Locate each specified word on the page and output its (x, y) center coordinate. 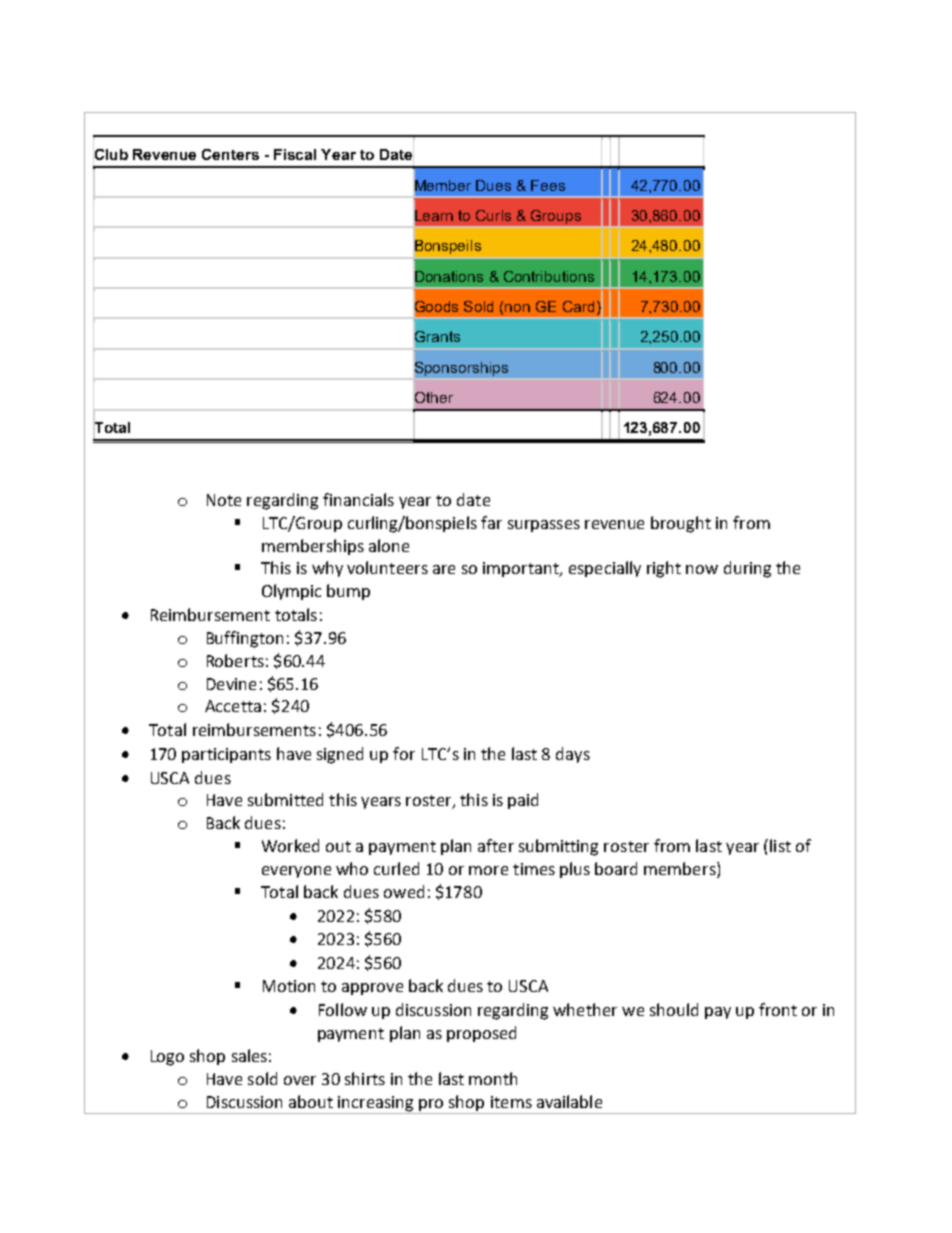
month (493, 1078)
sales (249, 1055)
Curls (493, 215)
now (702, 569)
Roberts (235, 660)
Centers (230, 154)
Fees (548, 185)
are (444, 569)
